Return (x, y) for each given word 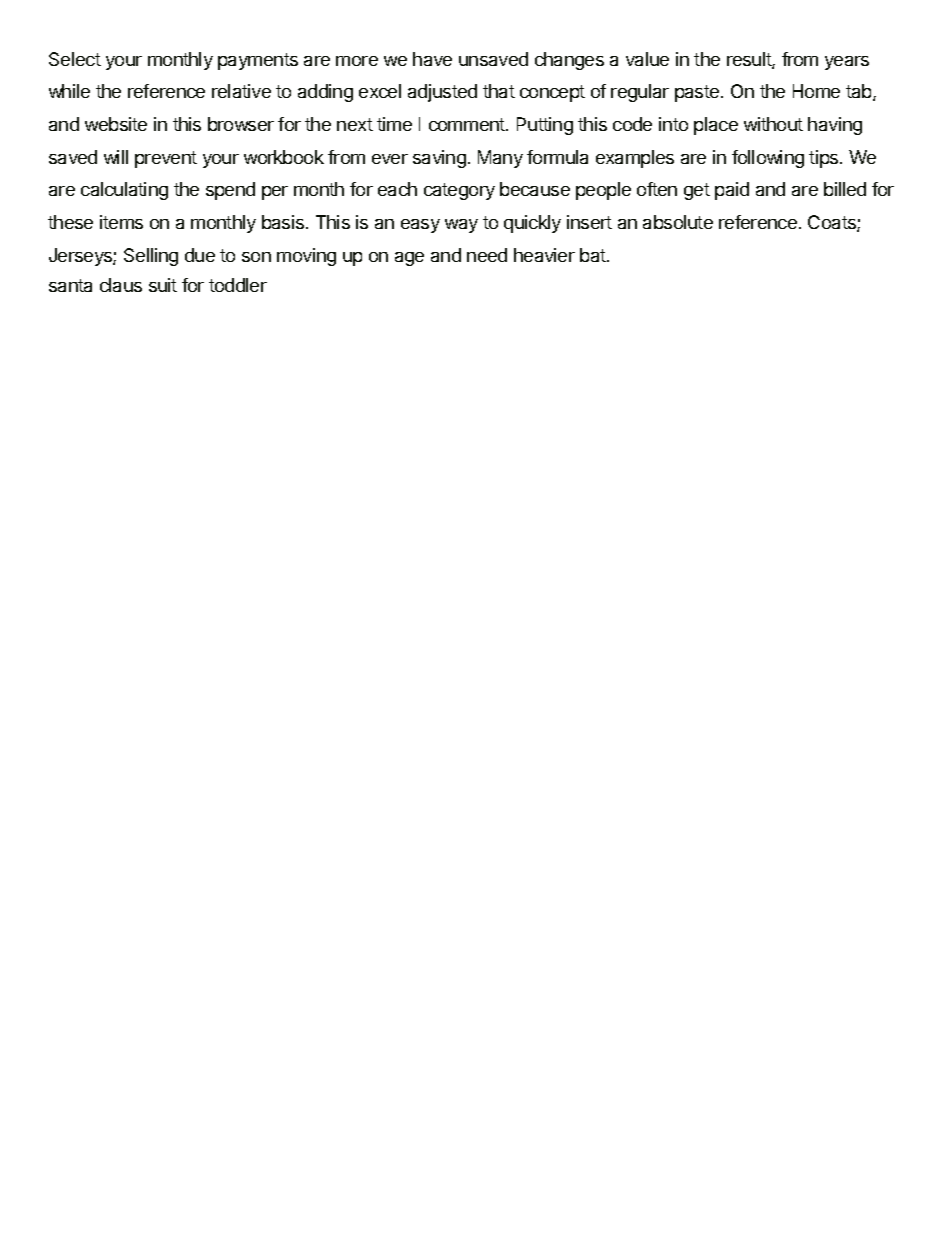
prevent (166, 159)
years (847, 63)
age (409, 259)
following (768, 159)
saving (439, 159)
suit (163, 285)
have (432, 59)
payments (258, 61)
